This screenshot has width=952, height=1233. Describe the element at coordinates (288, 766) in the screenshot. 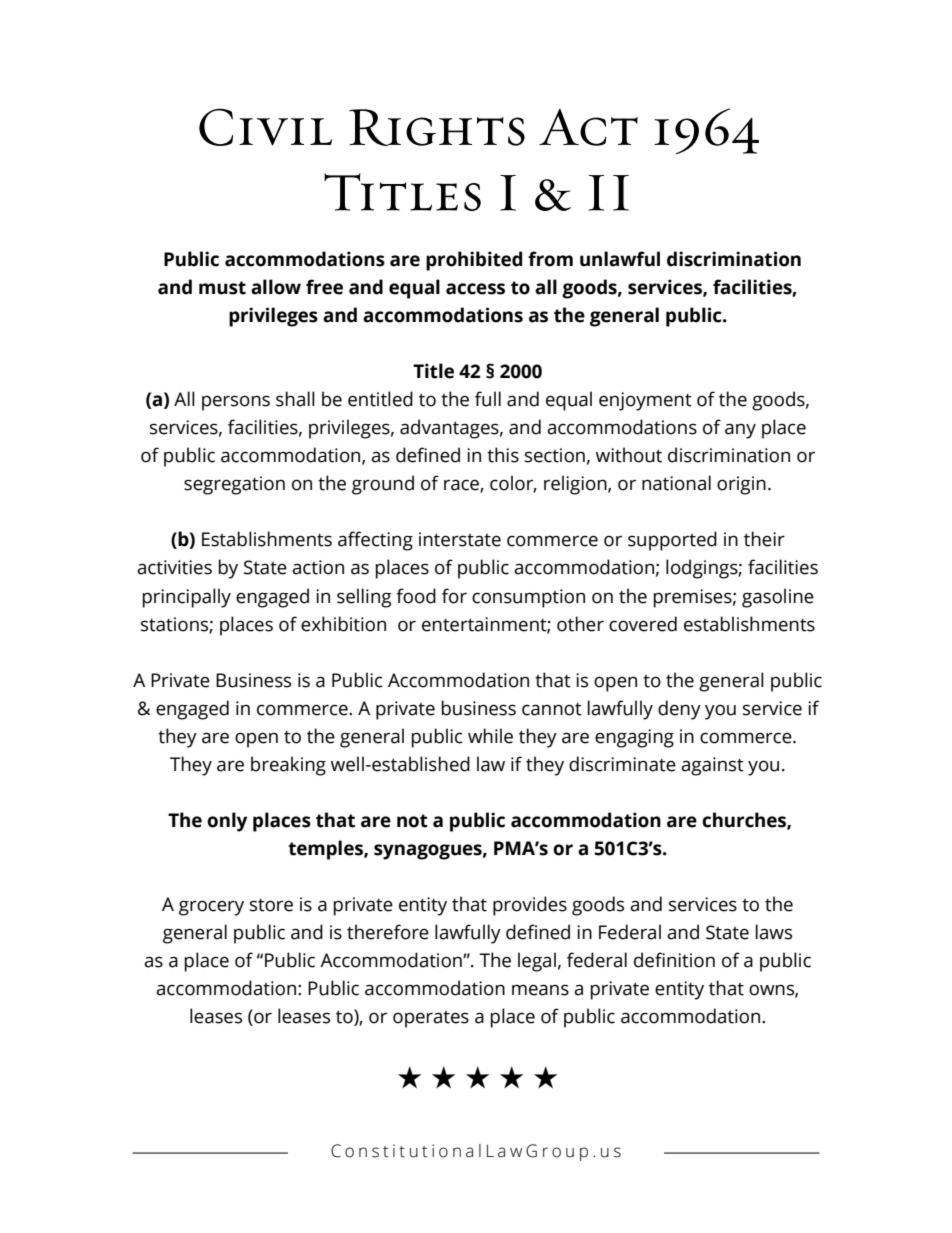

I see `breaking` at that location.
